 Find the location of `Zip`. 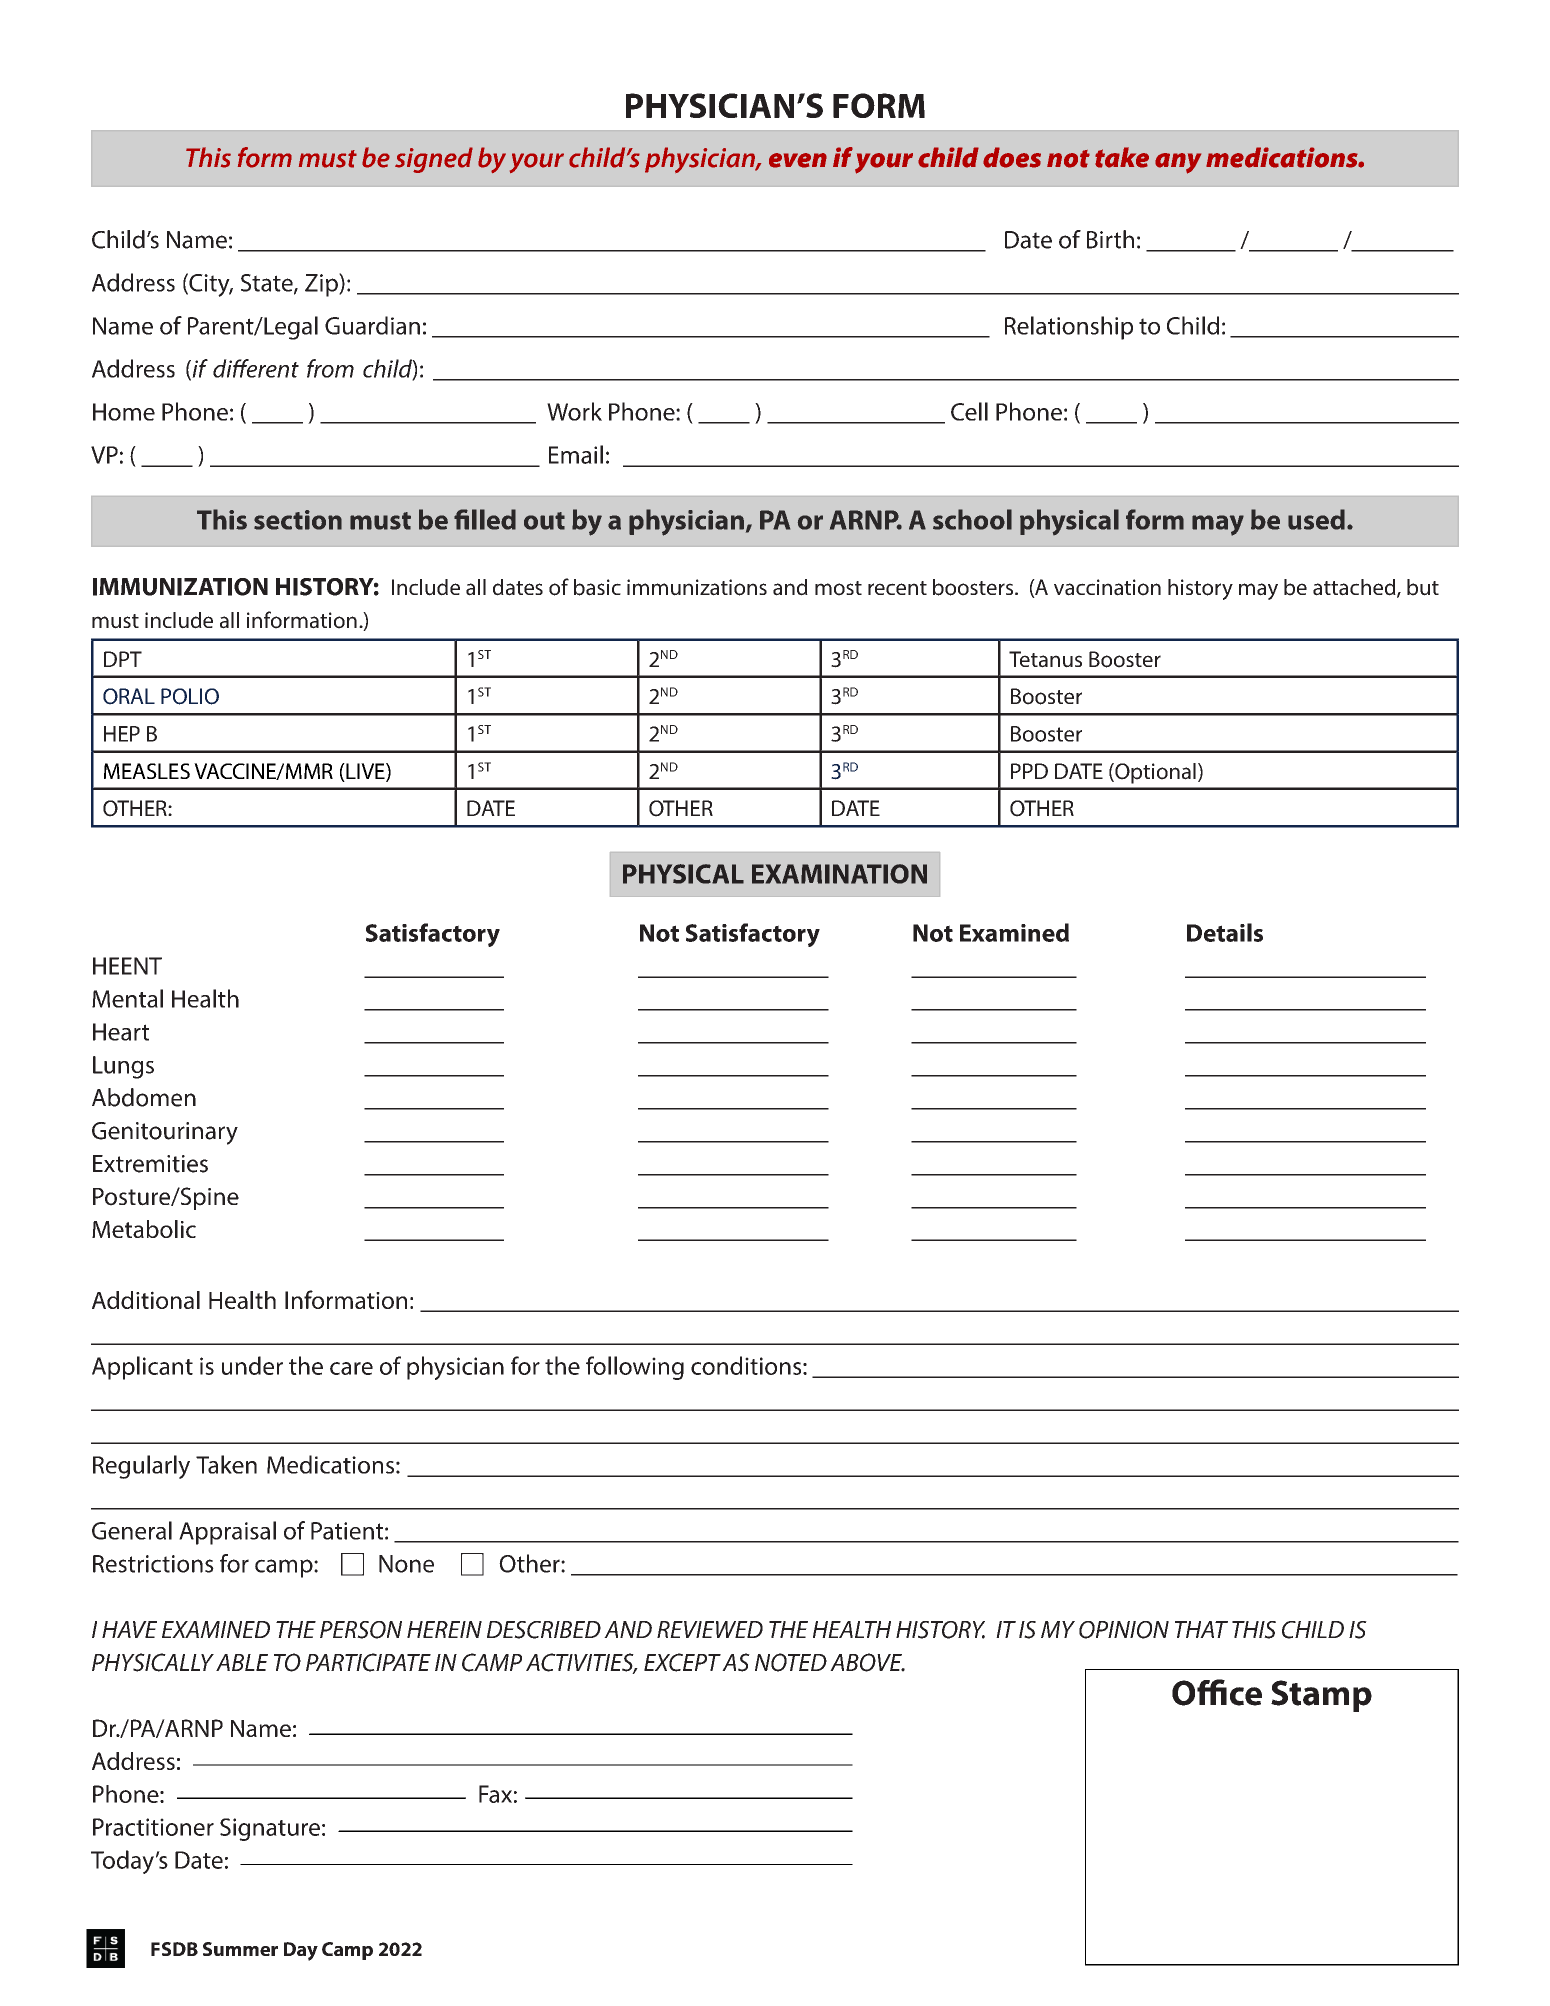

Zip is located at coordinates (322, 285).
